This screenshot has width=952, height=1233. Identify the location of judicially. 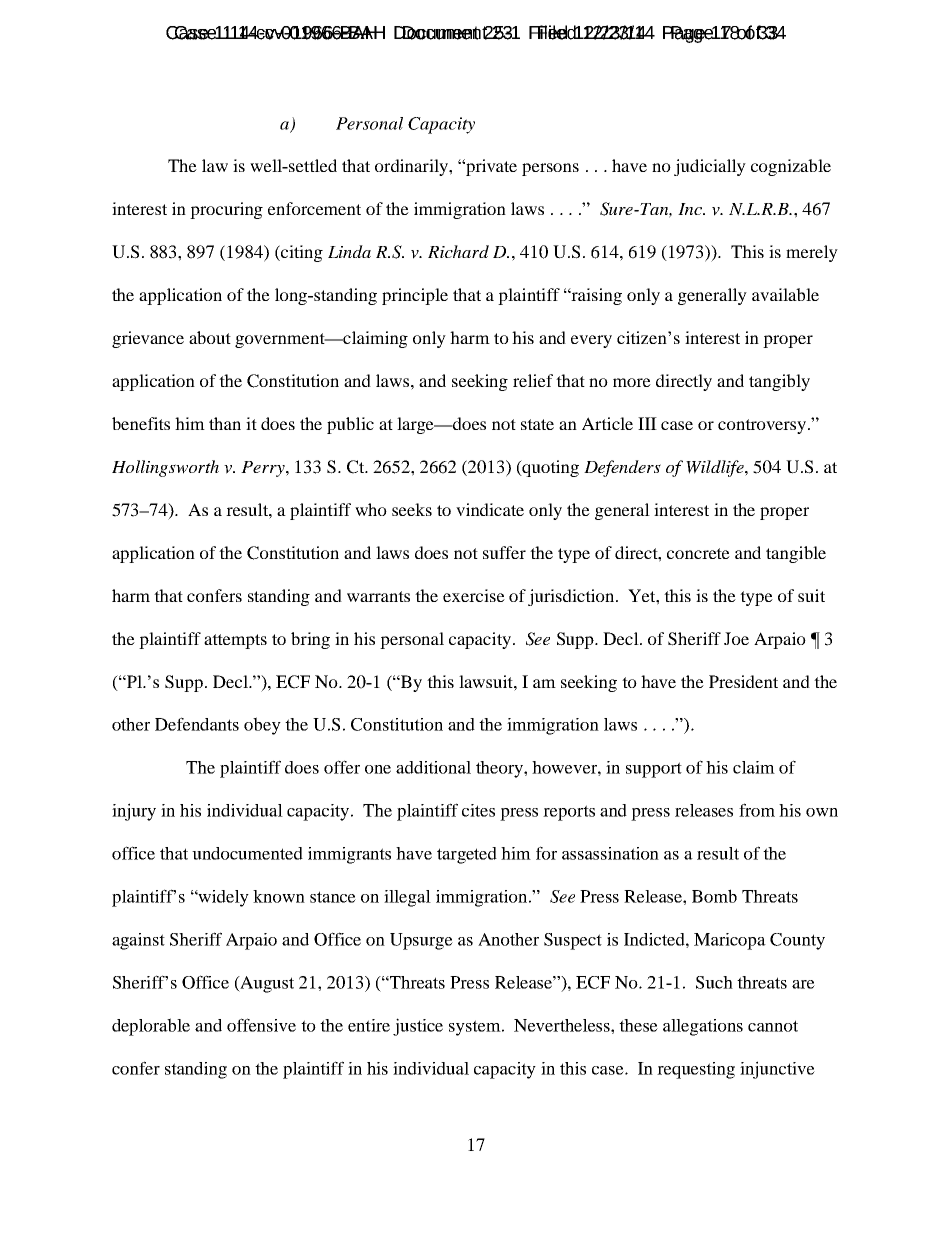
(710, 167).
